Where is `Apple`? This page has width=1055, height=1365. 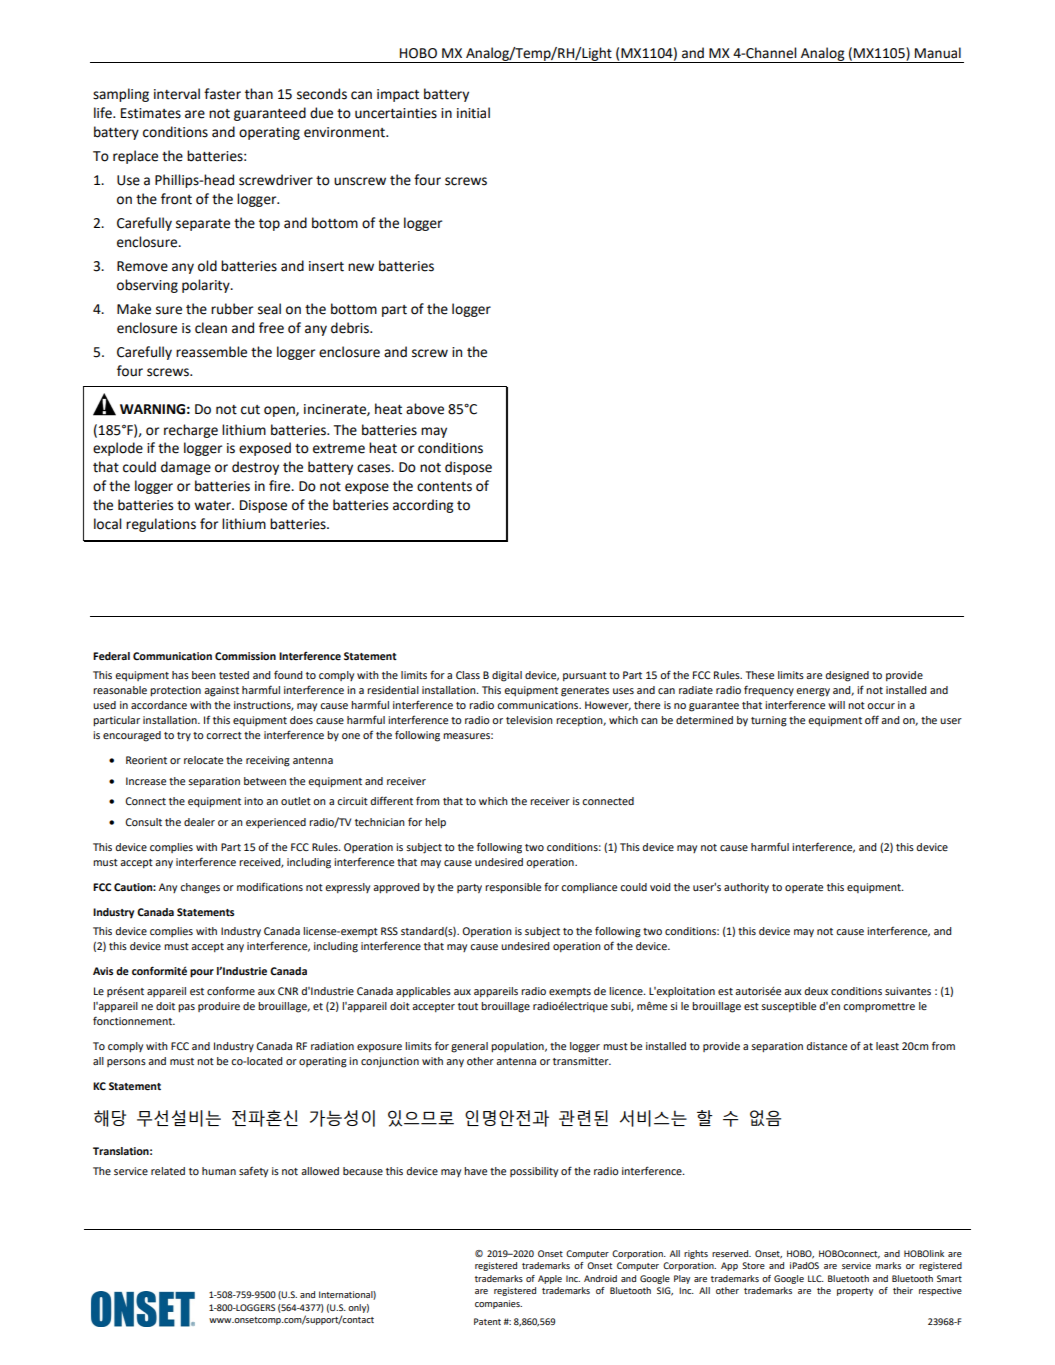 Apple is located at coordinates (550, 1279).
